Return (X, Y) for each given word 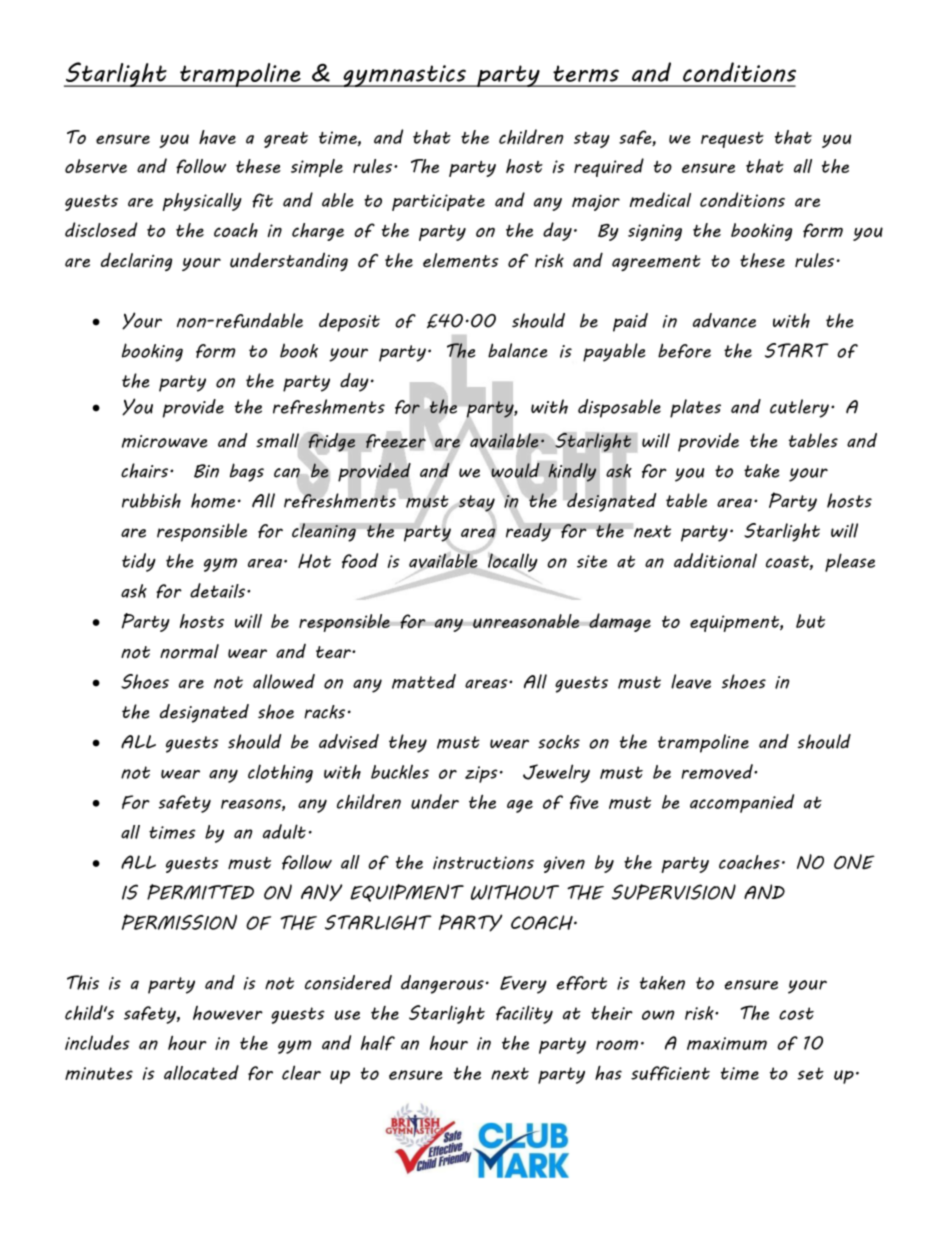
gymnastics (404, 76)
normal (189, 651)
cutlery (799, 408)
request (732, 140)
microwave (164, 441)
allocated (201, 1072)
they (408, 743)
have (217, 137)
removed (718, 771)
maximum (727, 1043)
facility (524, 1014)
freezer (396, 441)
